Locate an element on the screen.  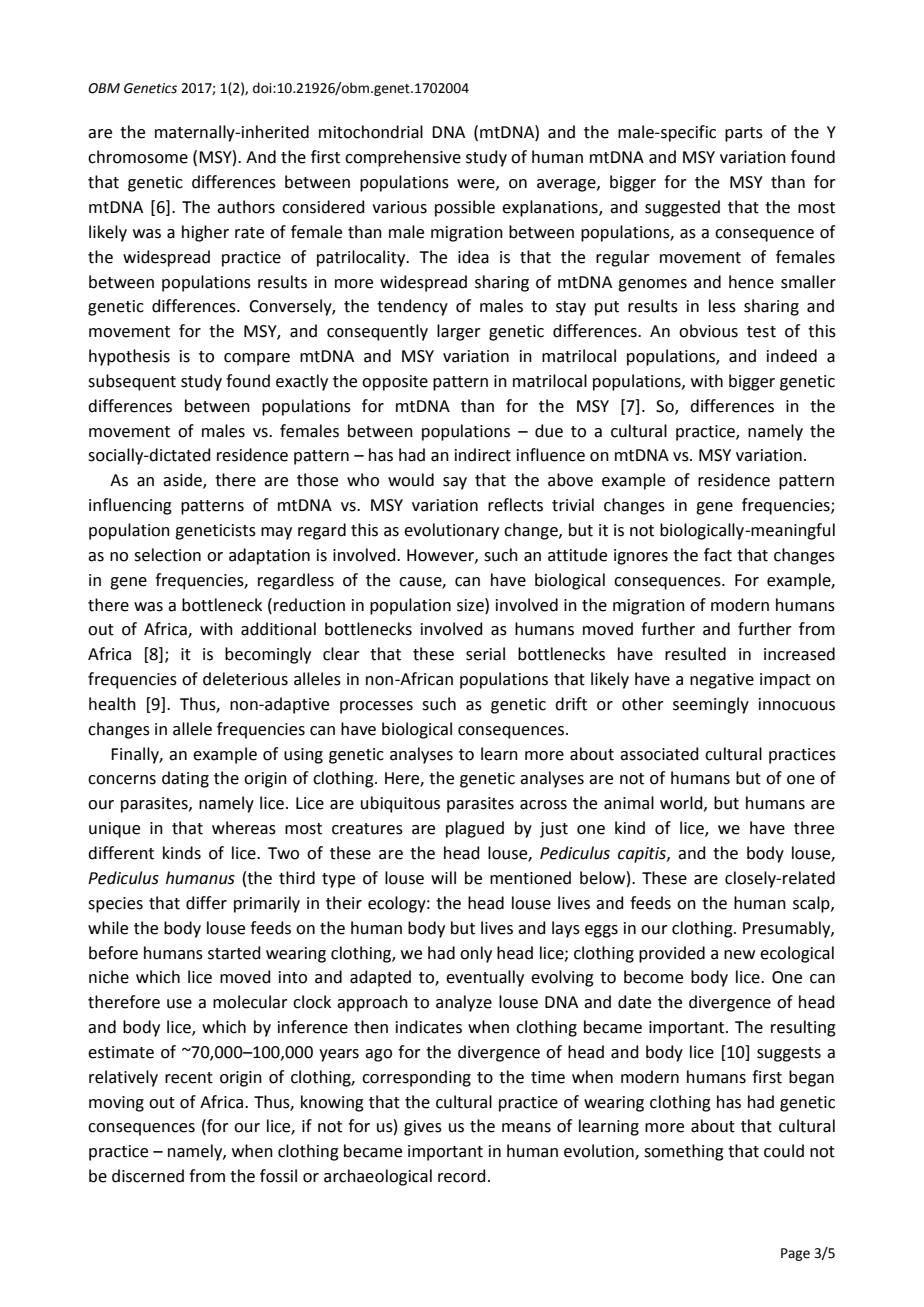
primarily is located at coordinates (267, 904).
